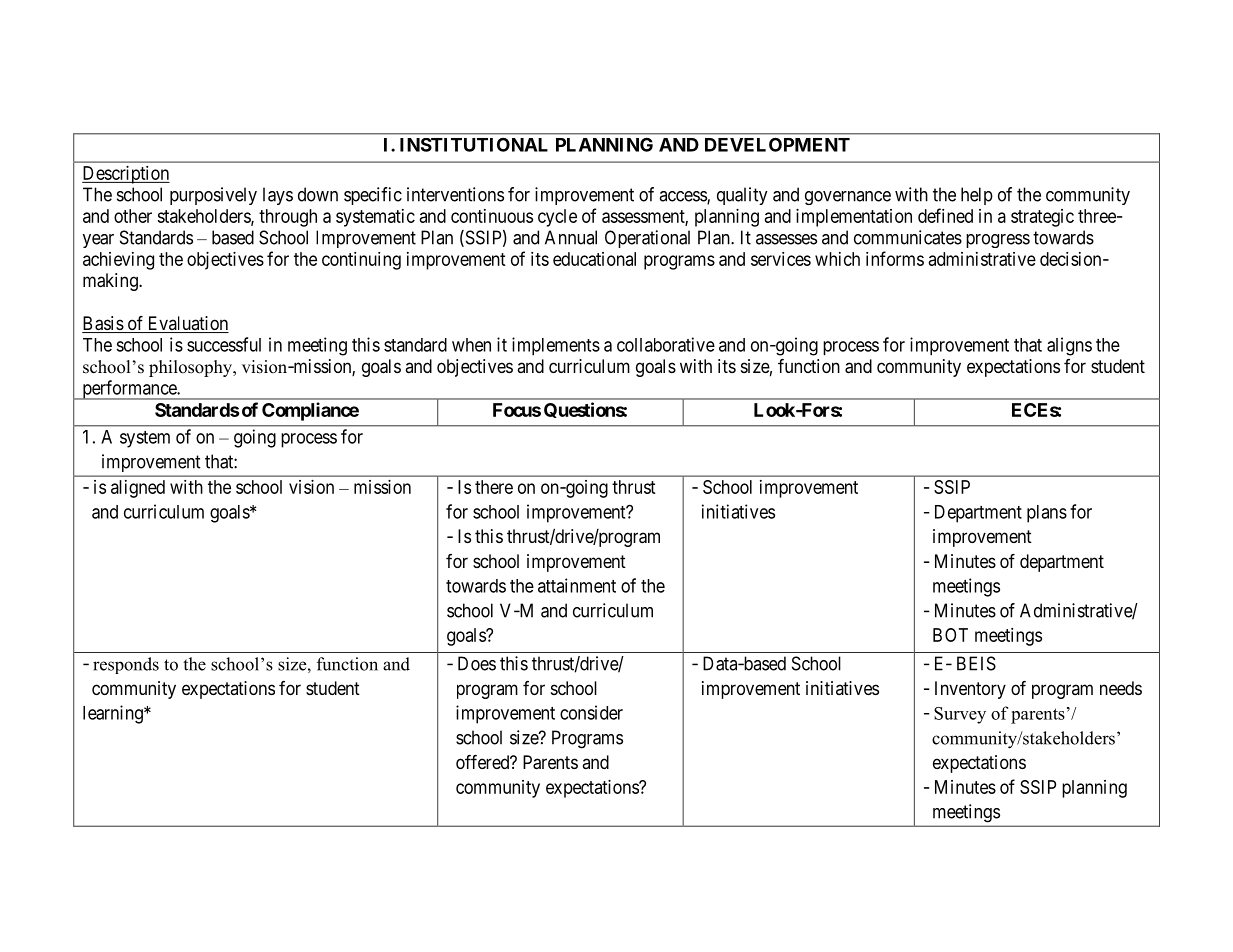  Describe the element at coordinates (1069, 346) in the page. I see `aligns` at that location.
